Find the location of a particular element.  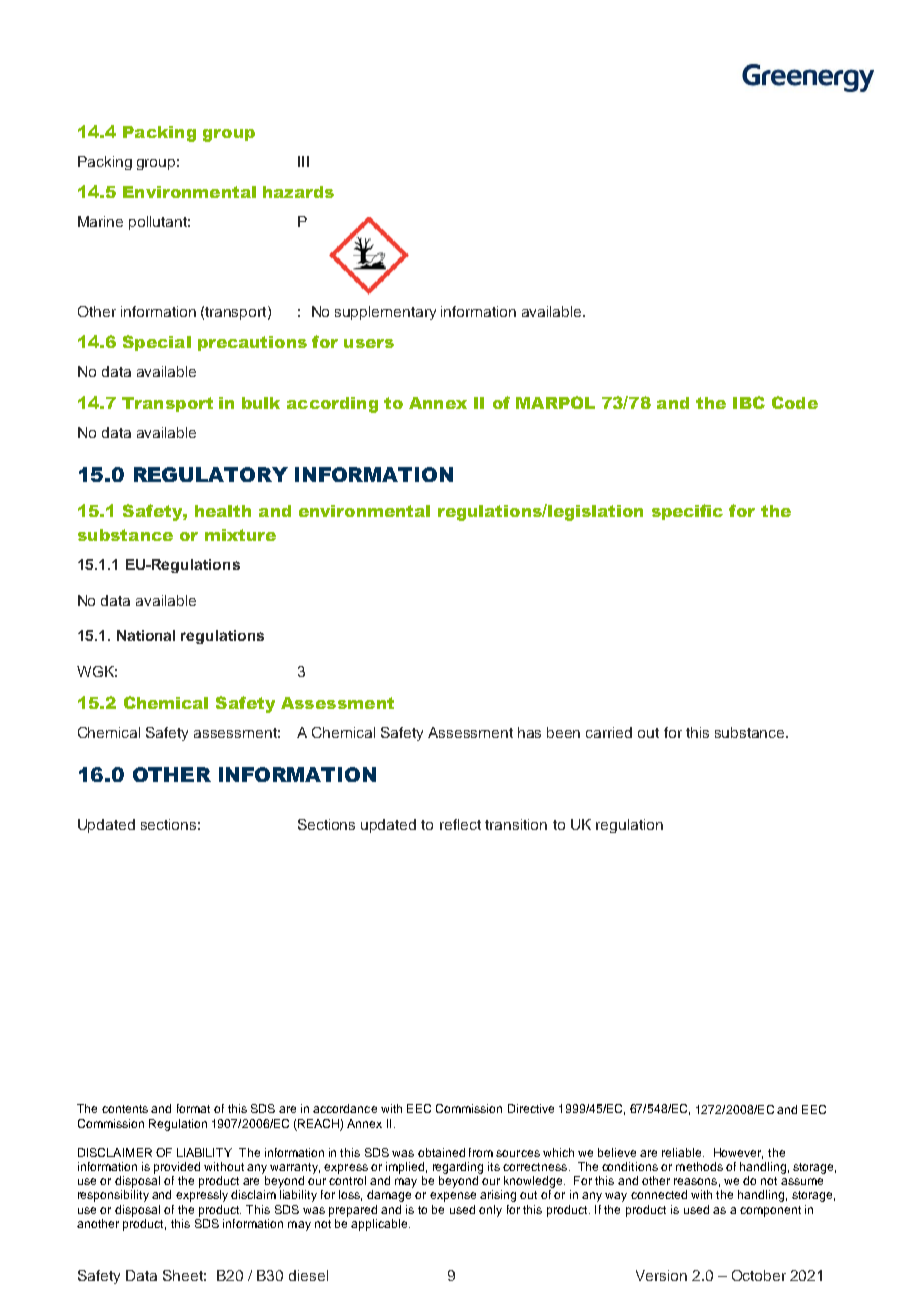

only is located at coordinates (490, 1211).
